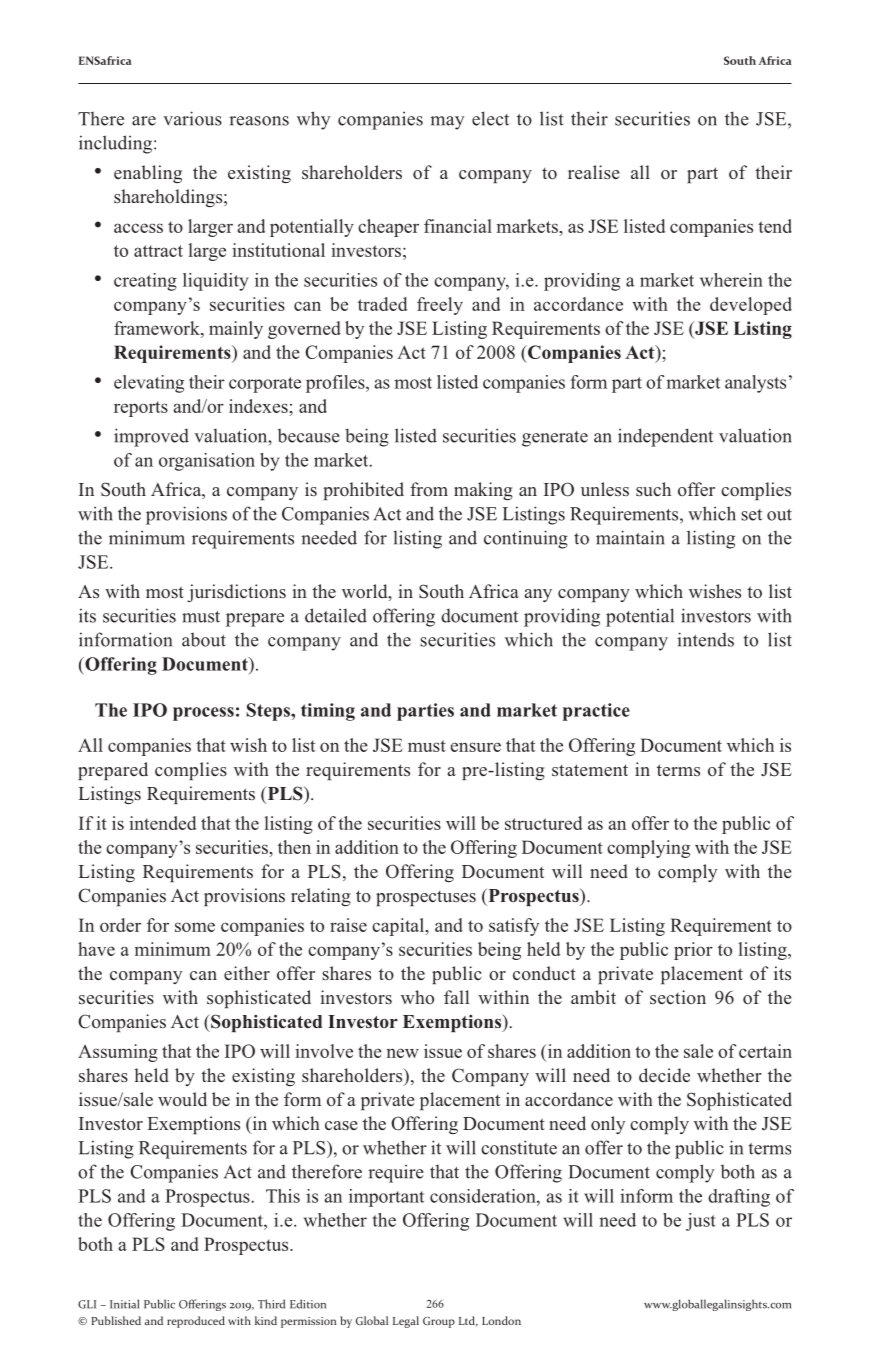  What do you see at coordinates (665, 437) in the screenshot?
I see `independent` at bounding box center [665, 437].
